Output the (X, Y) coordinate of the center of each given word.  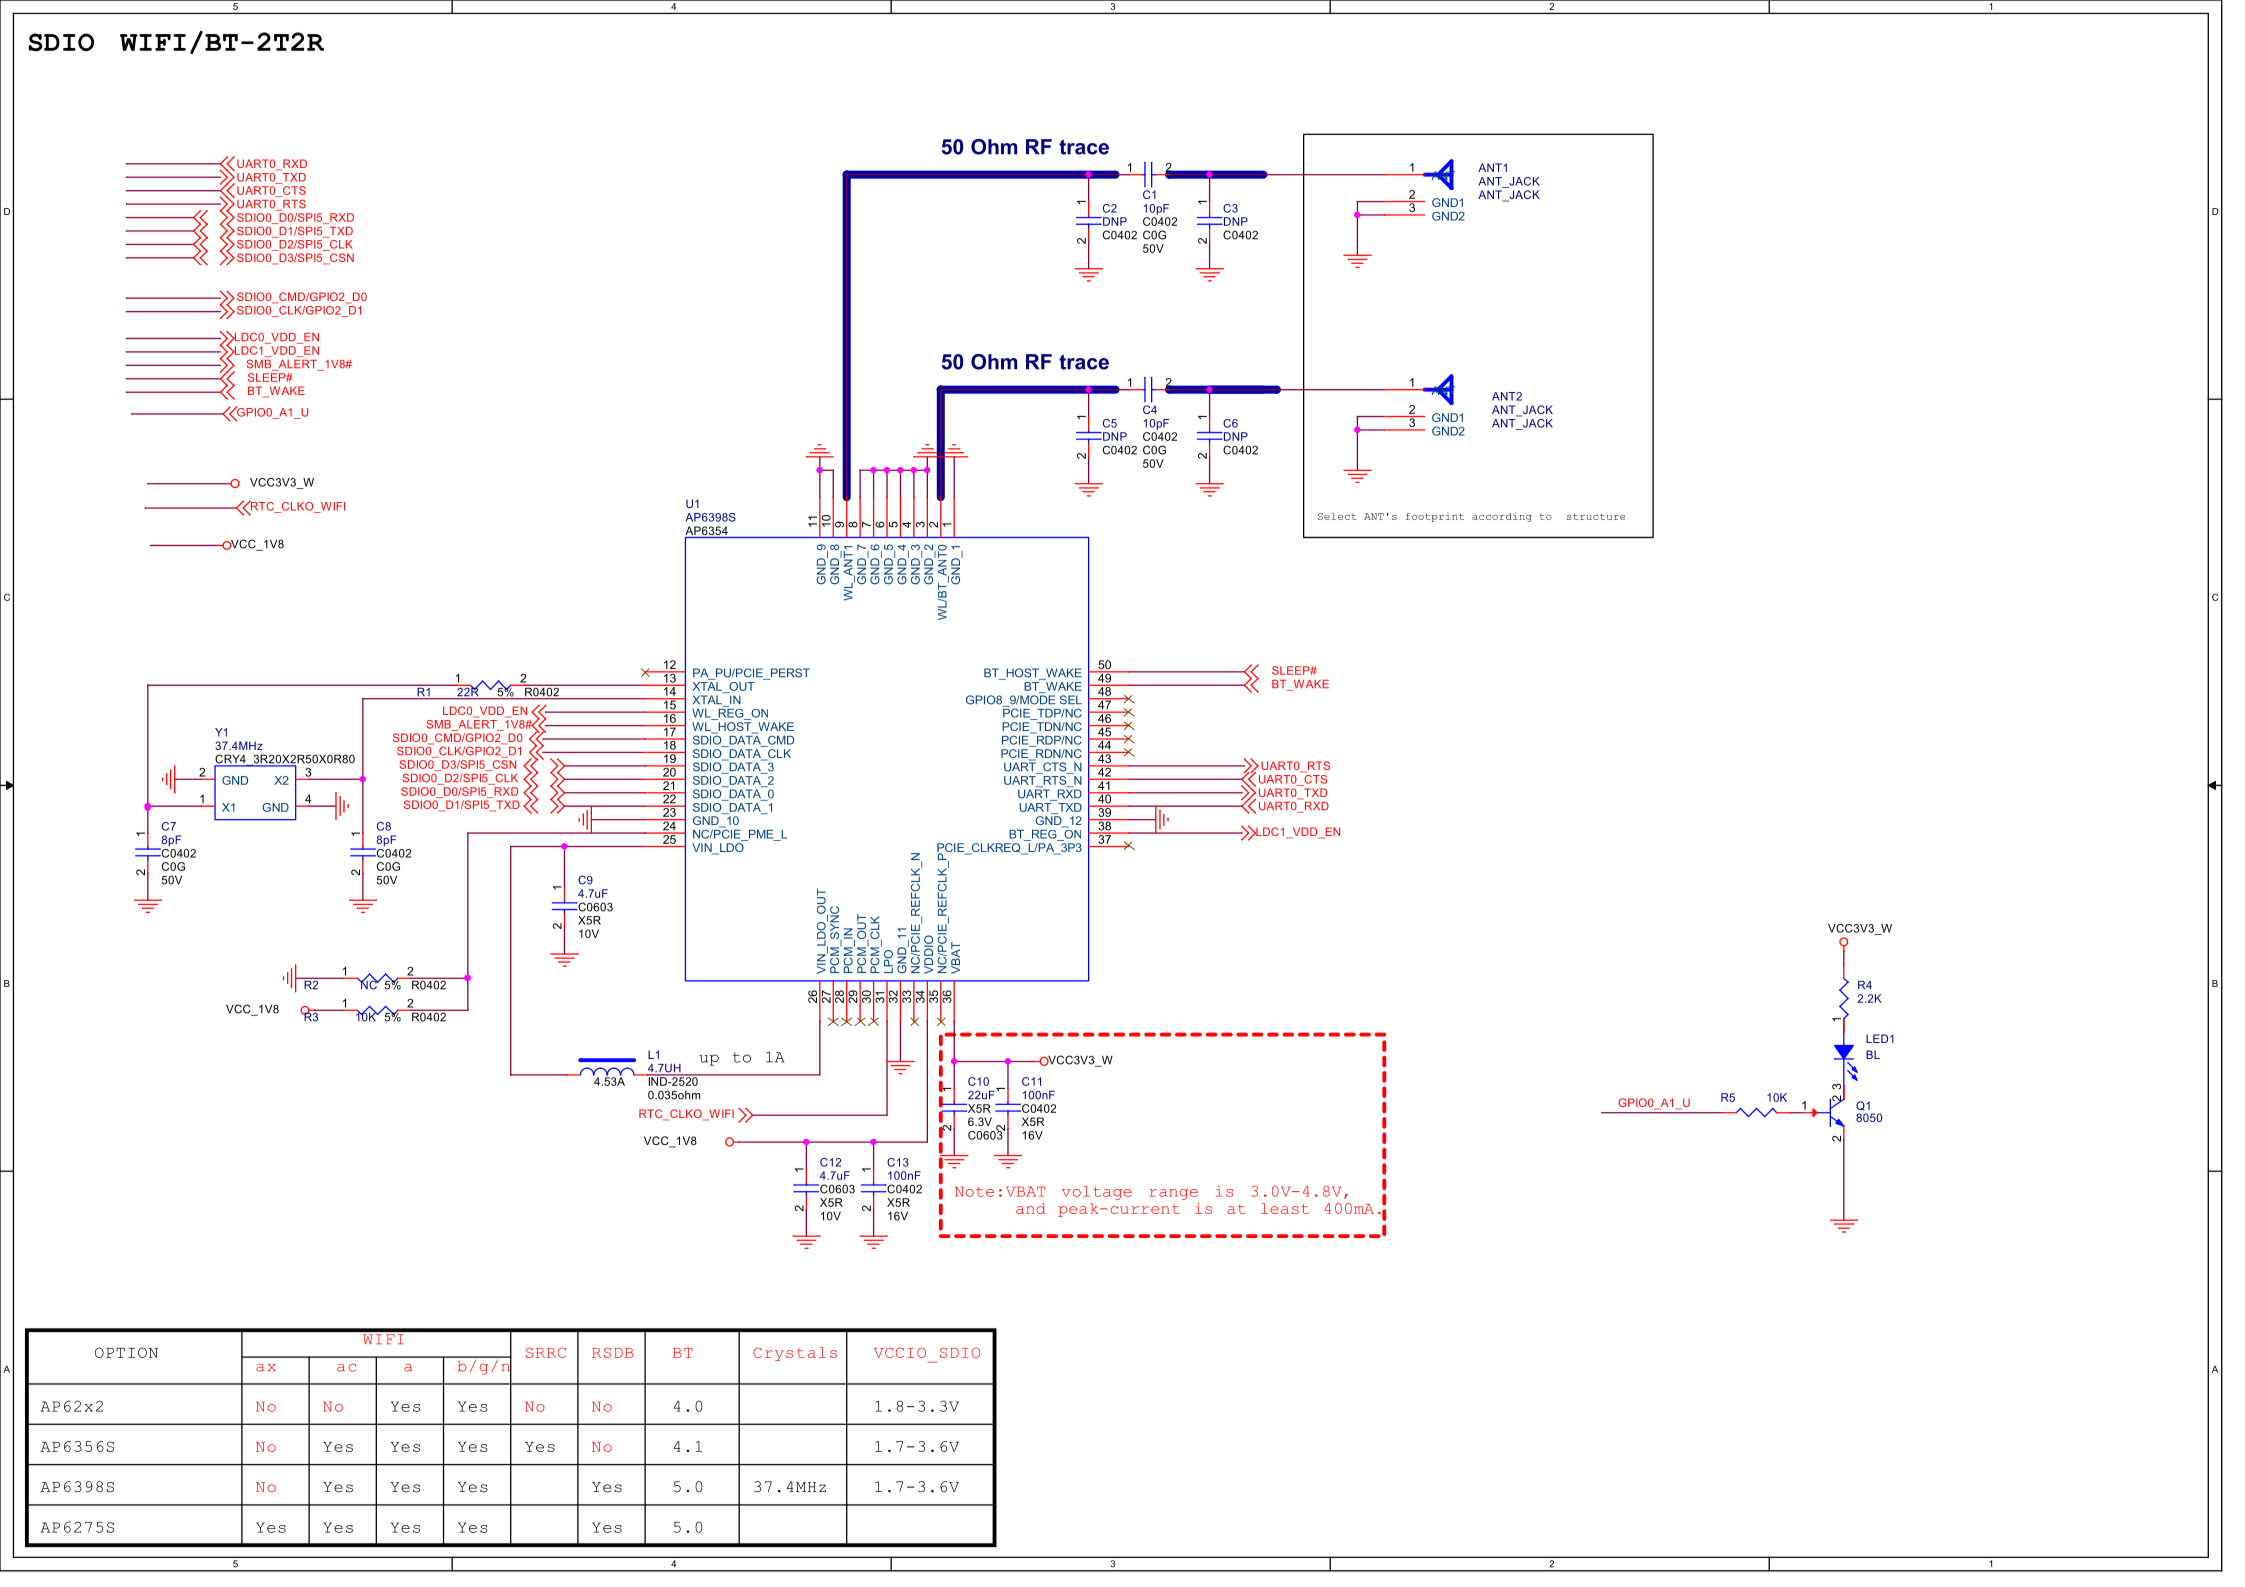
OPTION (126, 1352)
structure (1596, 516)
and (1031, 1208)
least (1285, 1208)
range (1173, 1194)
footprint (1435, 517)
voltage (1097, 1193)
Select (1337, 516)
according (1502, 517)
